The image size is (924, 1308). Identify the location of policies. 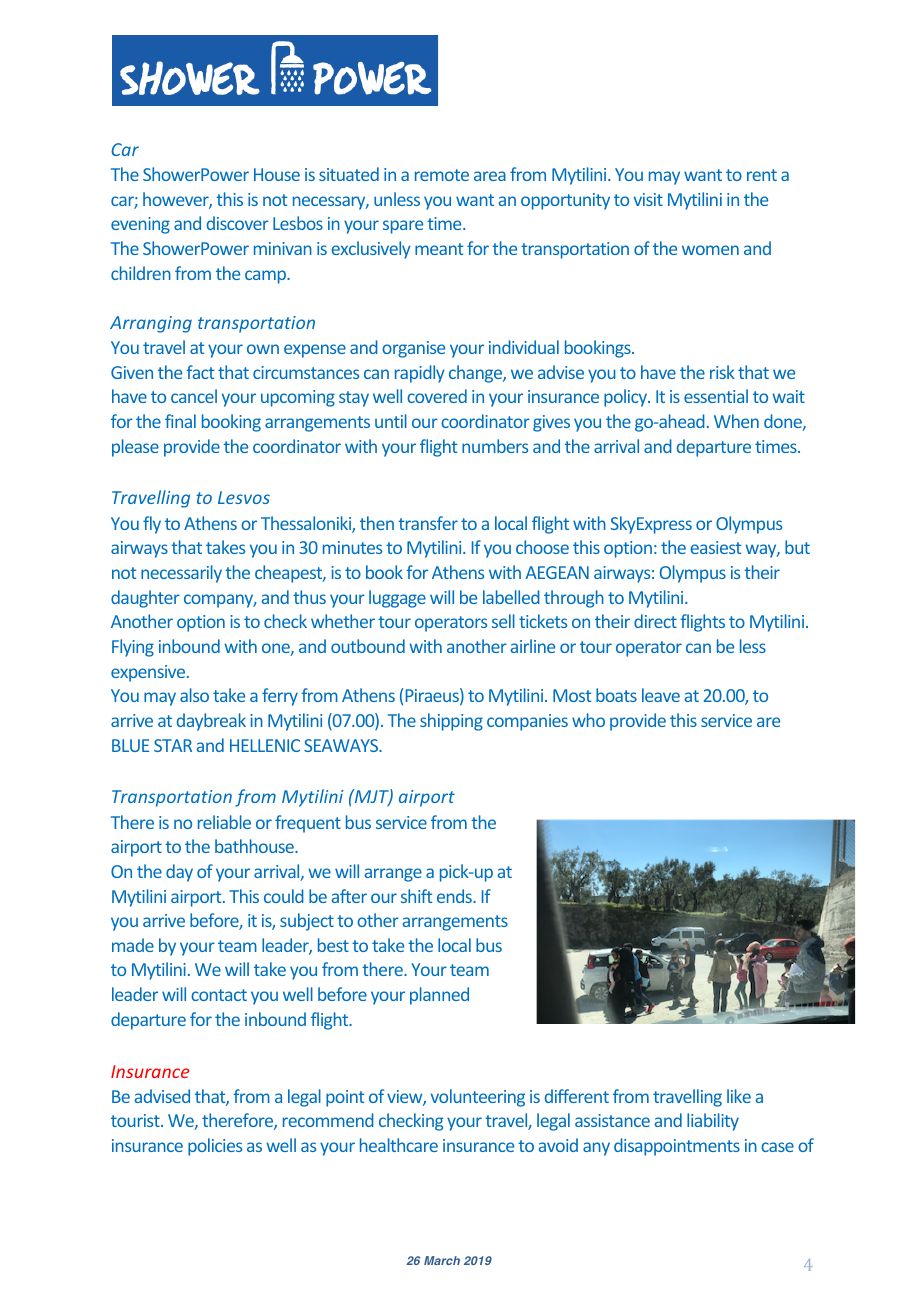
(215, 1147).
